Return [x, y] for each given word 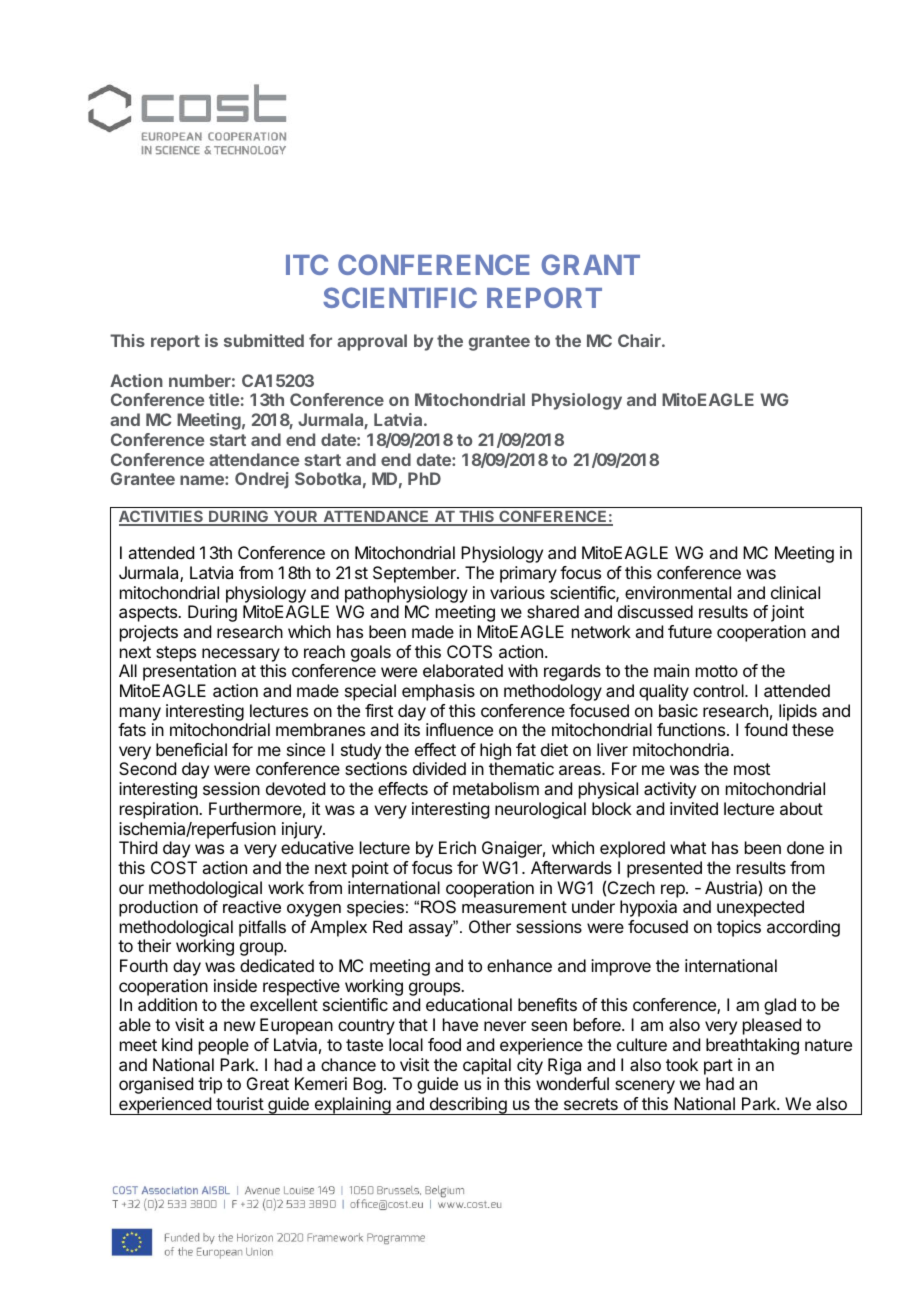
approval [372, 342]
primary [528, 574]
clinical [795, 592]
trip [210, 1085]
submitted [264, 340]
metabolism [496, 788]
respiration [160, 810]
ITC [307, 264]
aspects [149, 614]
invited [694, 808]
